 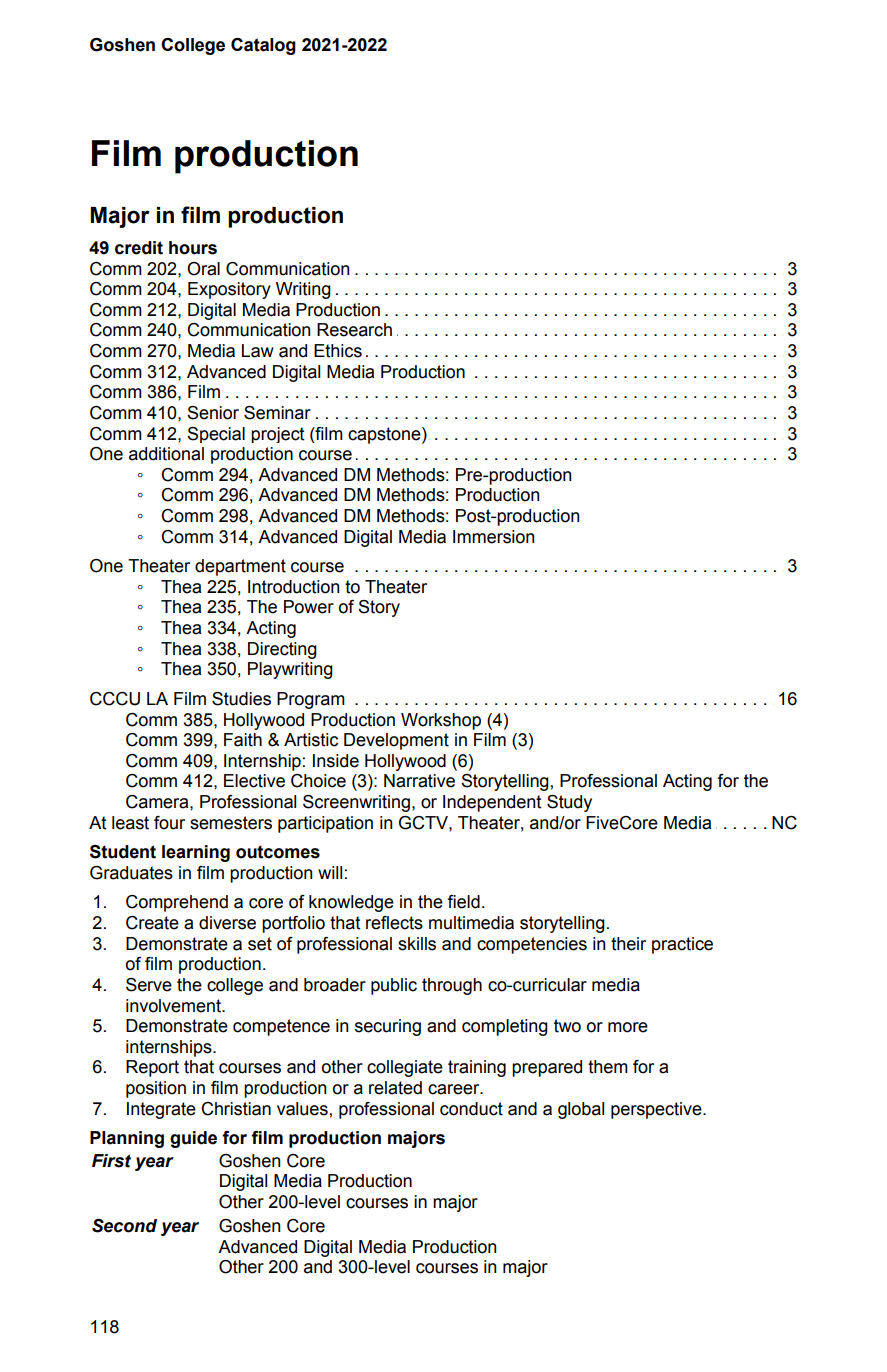 I want to click on Power, so click(x=309, y=607).
